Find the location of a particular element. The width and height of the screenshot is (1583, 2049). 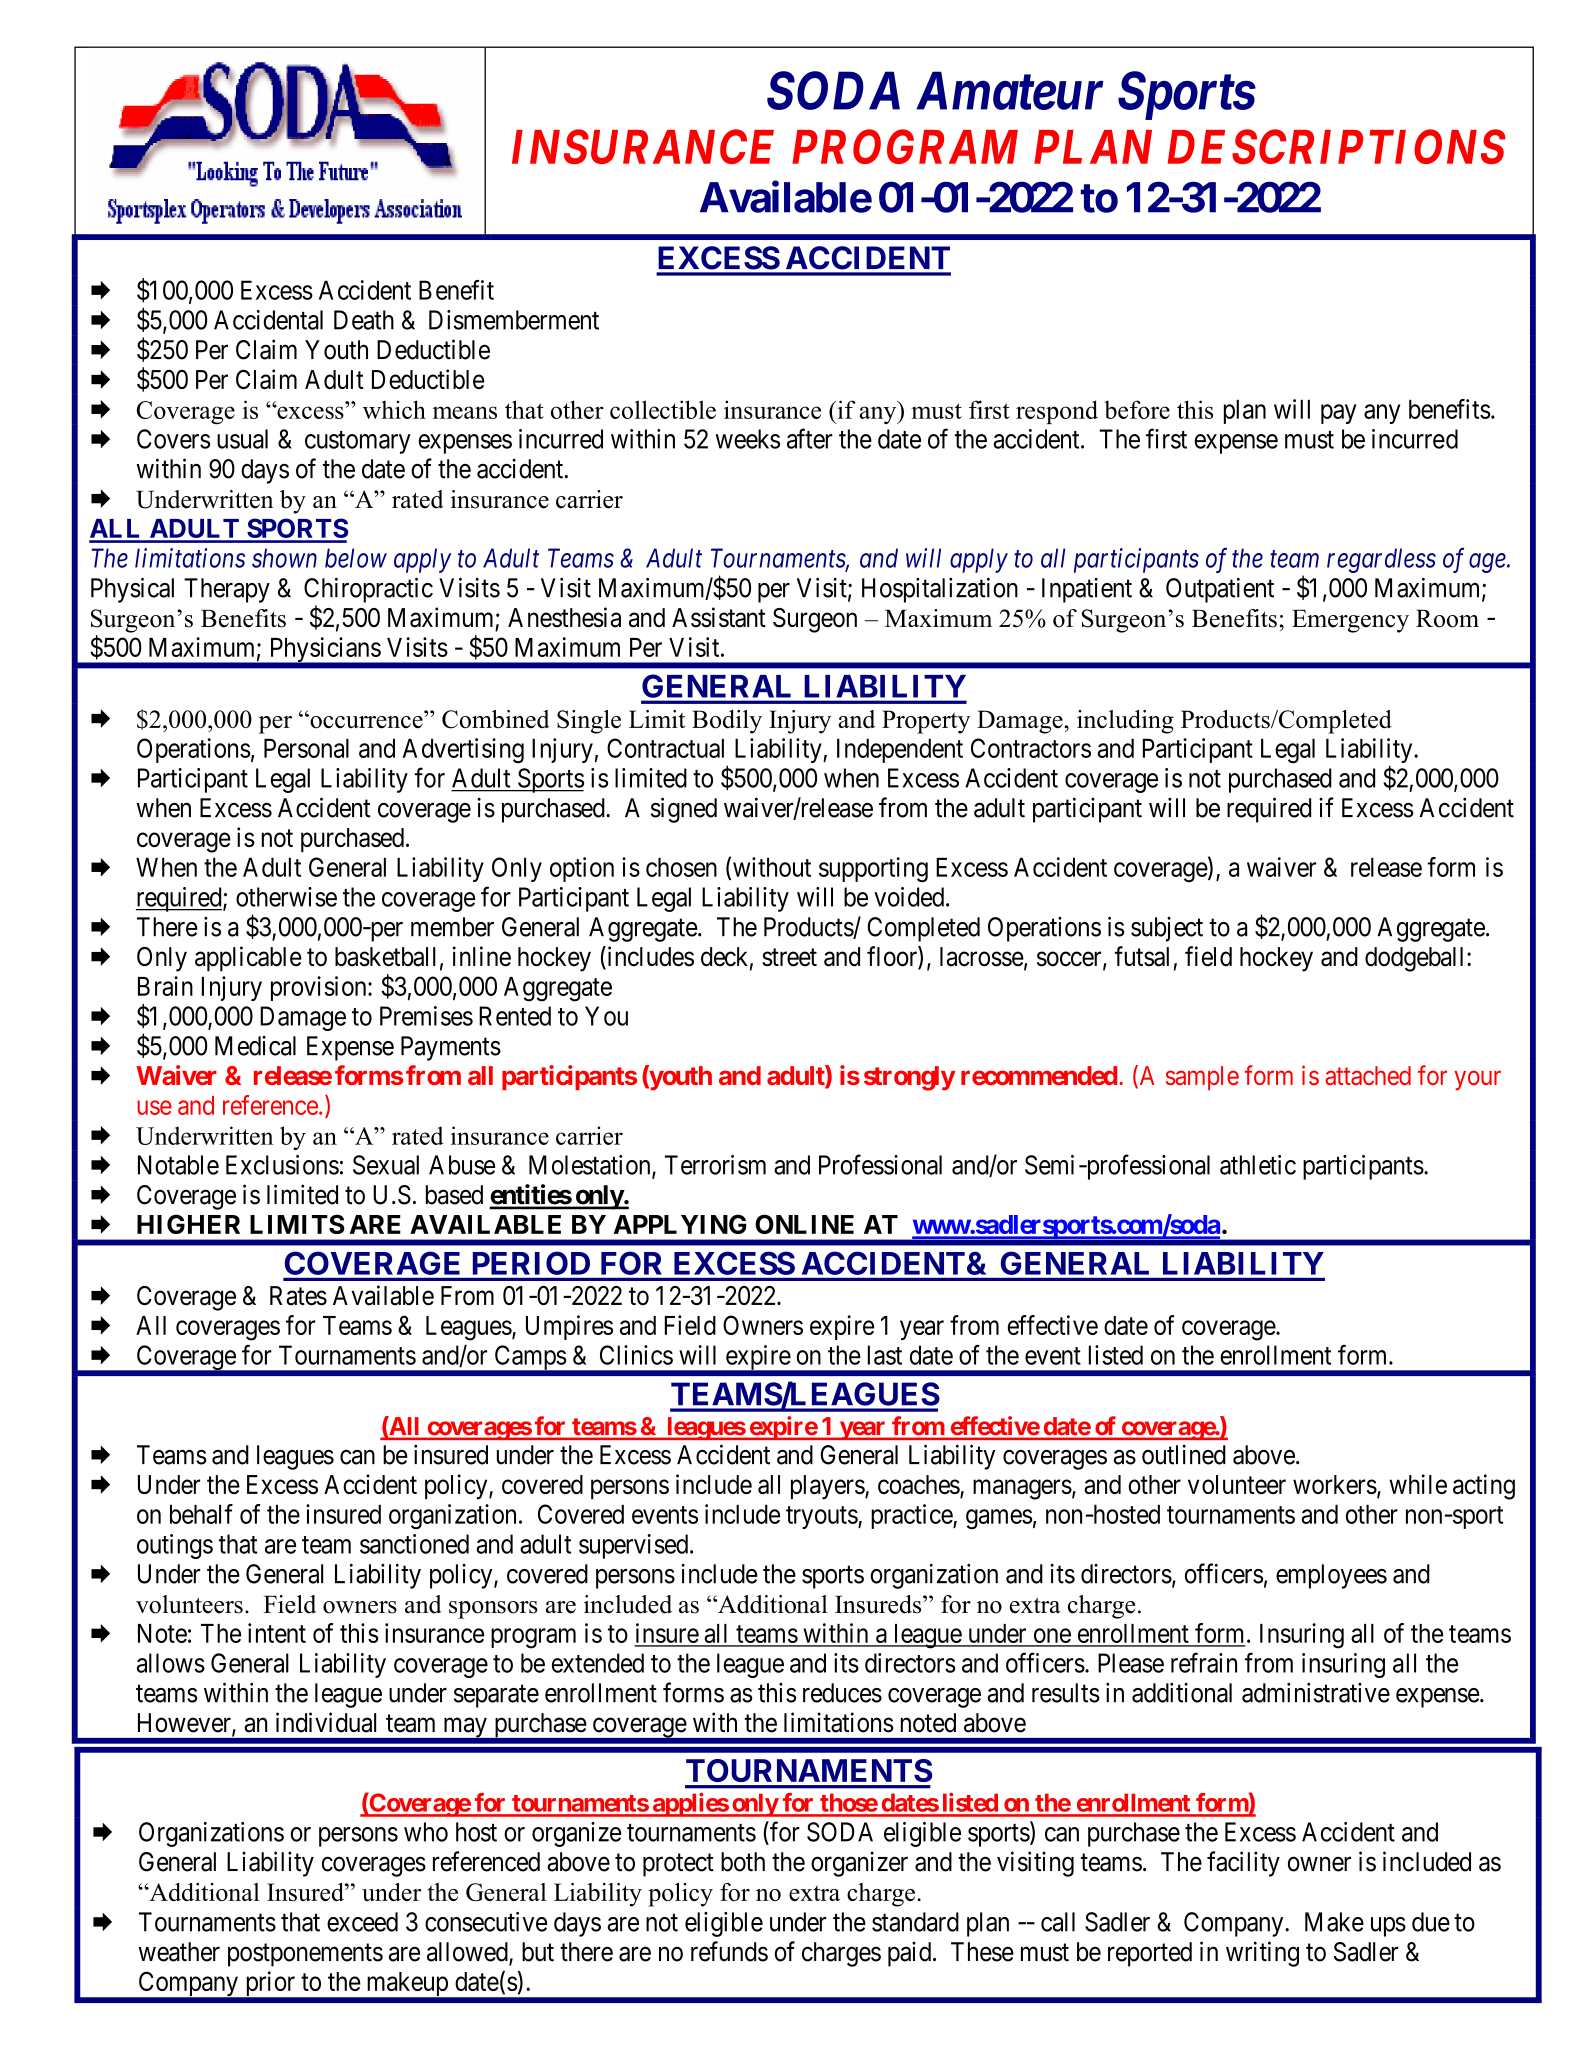

attached is located at coordinates (1368, 1075).
